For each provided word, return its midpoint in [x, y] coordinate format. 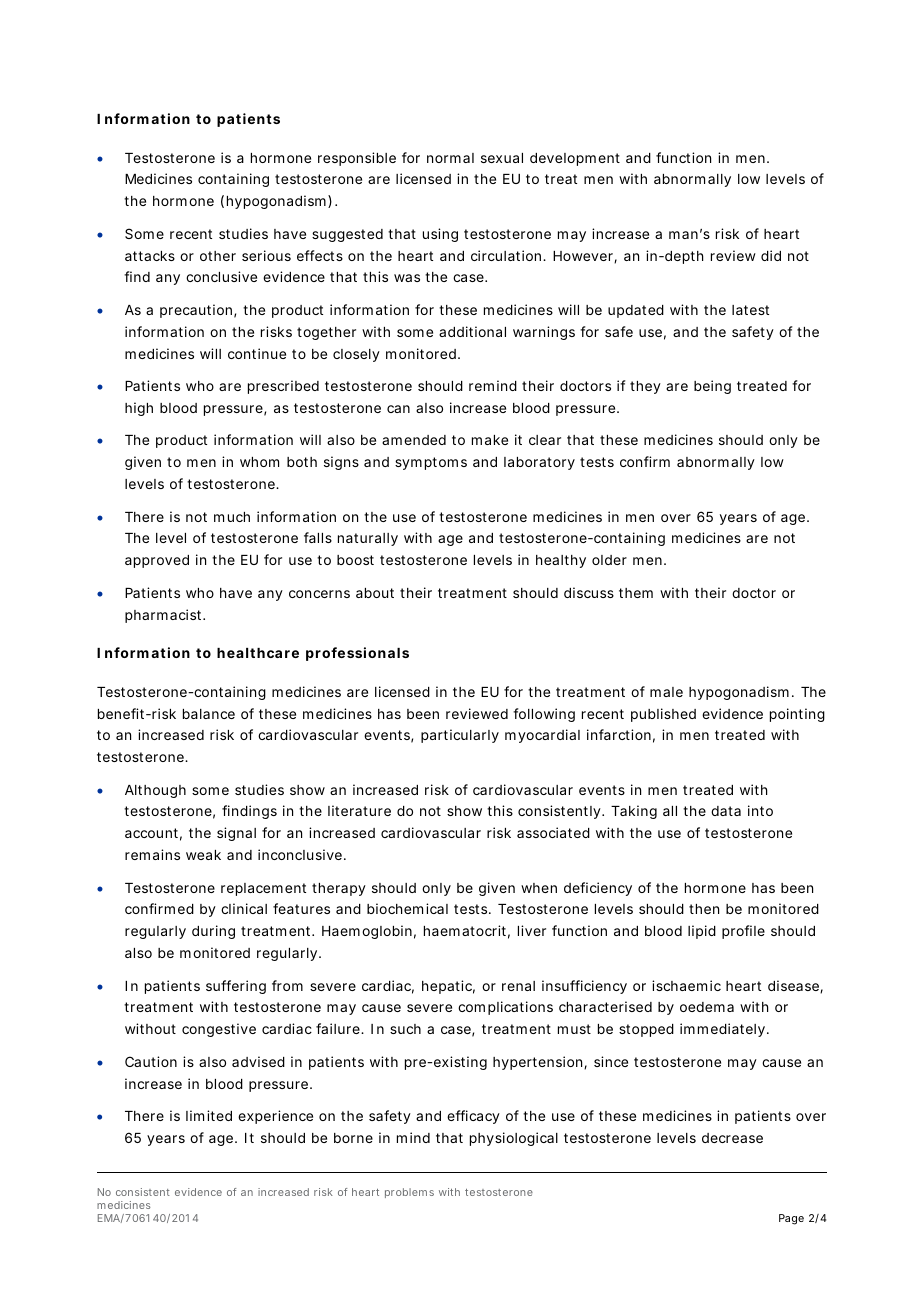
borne [353, 1138]
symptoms [431, 463]
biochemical [407, 908]
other [218, 256]
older [609, 560]
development [575, 159]
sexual [502, 158]
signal [236, 834]
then [704, 909]
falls [318, 537]
